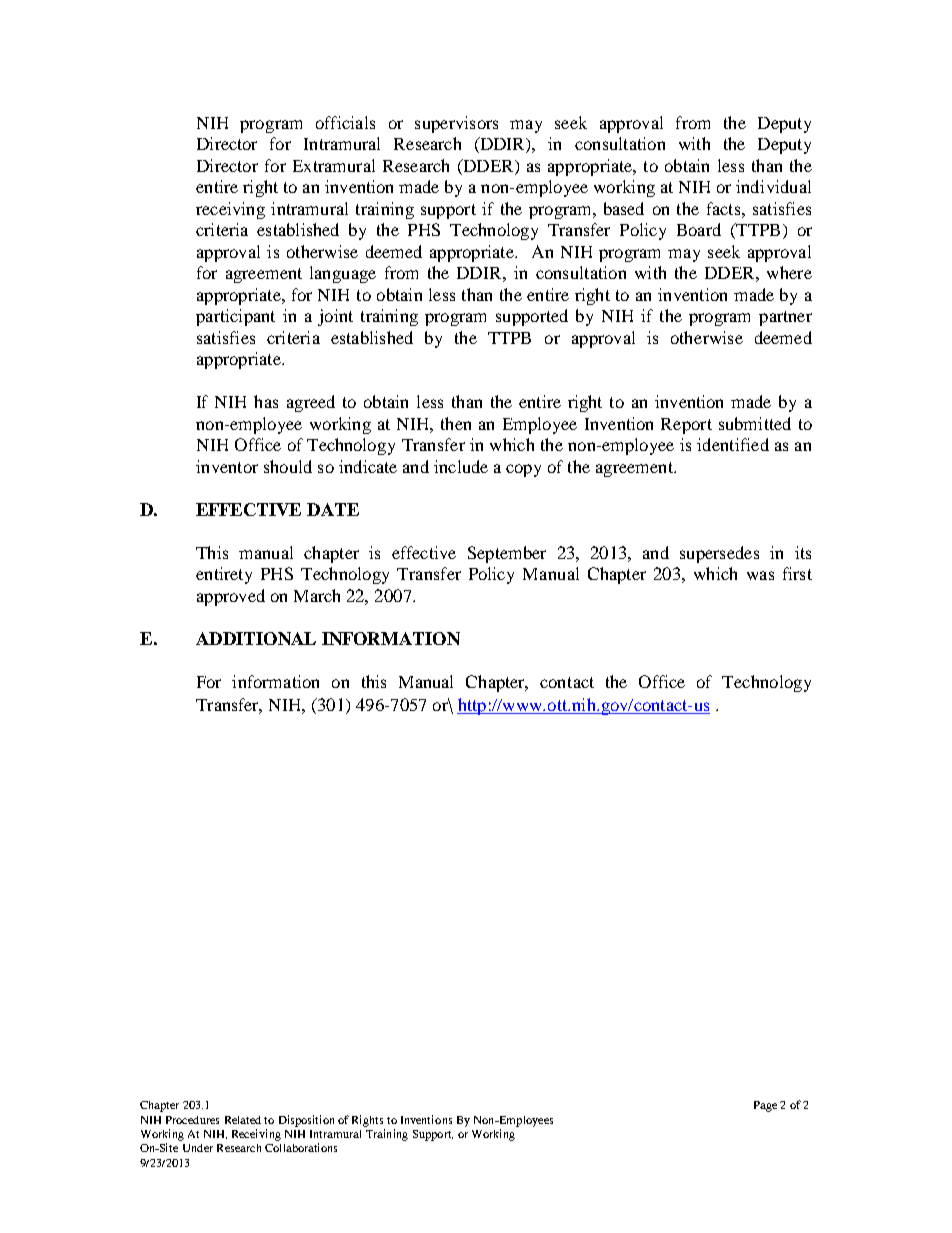 Image resolution: width=952 pixels, height=1233 pixels. What do you see at coordinates (256, 638) in the screenshot?
I see `ADDITIONAL` at bounding box center [256, 638].
